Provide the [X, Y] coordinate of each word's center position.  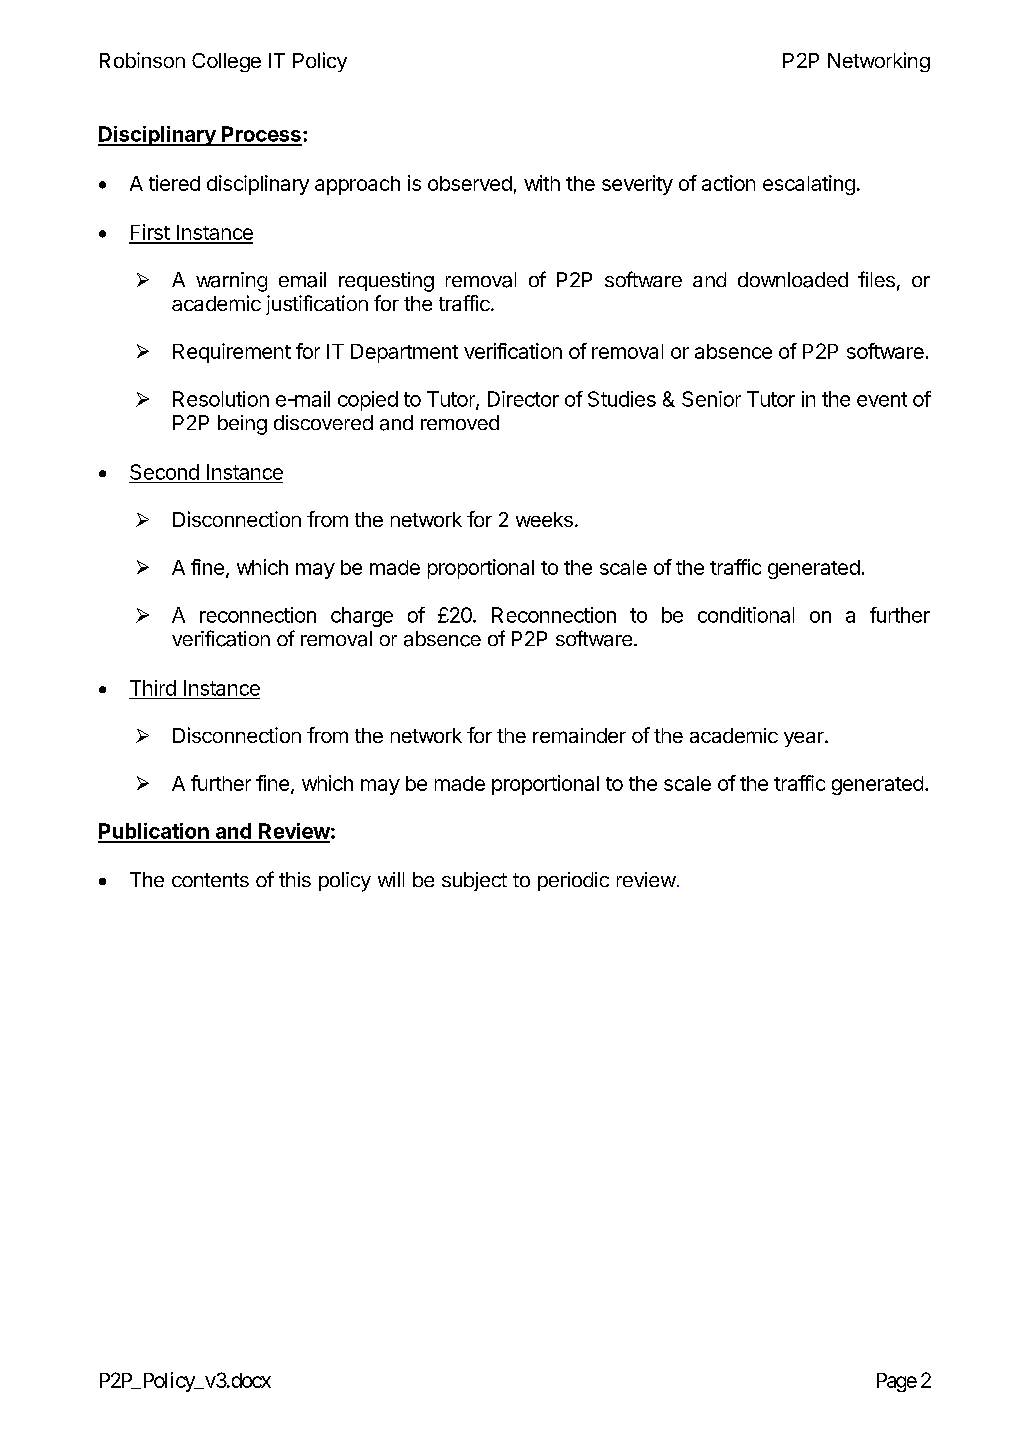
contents [210, 880]
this [295, 879]
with [542, 183]
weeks [544, 519]
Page [897, 1382]
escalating [809, 185]
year [805, 739]
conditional [746, 615]
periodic [573, 881]
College [226, 62]
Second [164, 472]
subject [474, 881]
